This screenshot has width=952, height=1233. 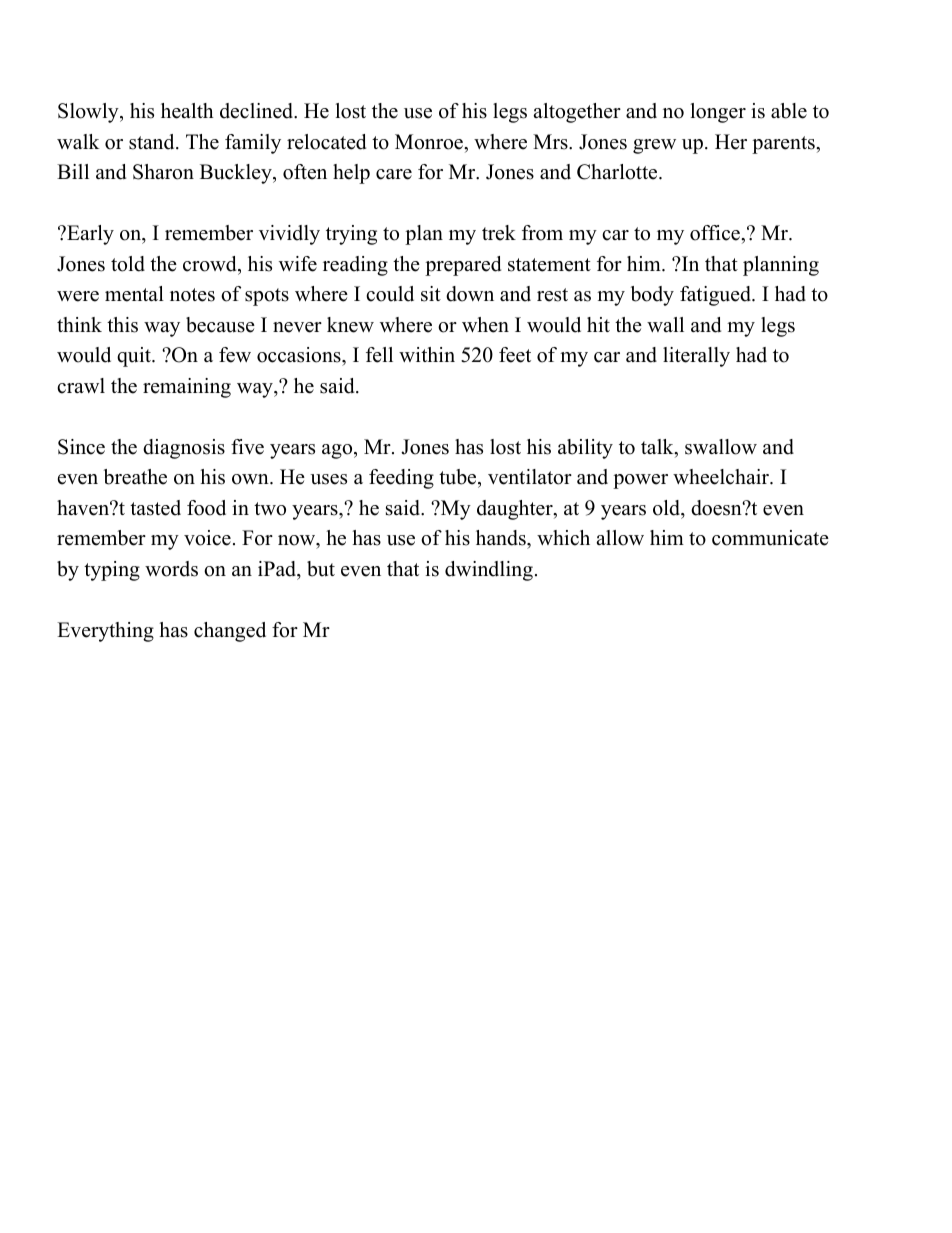 I want to click on Everything, so click(x=105, y=632).
